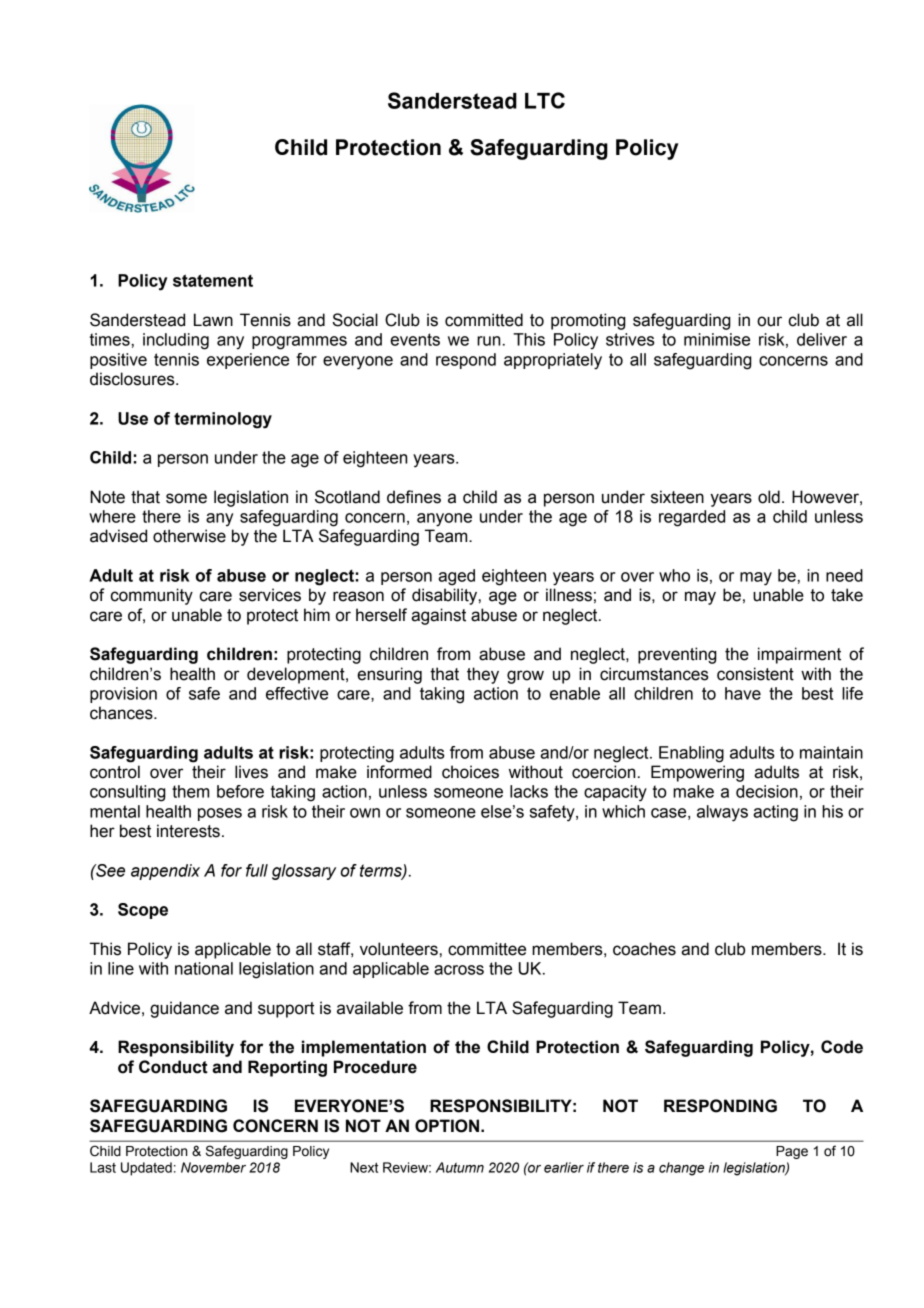 Image resolution: width=924 pixels, height=1308 pixels. Describe the element at coordinates (769, 497) in the document. I see `old` at that location.
